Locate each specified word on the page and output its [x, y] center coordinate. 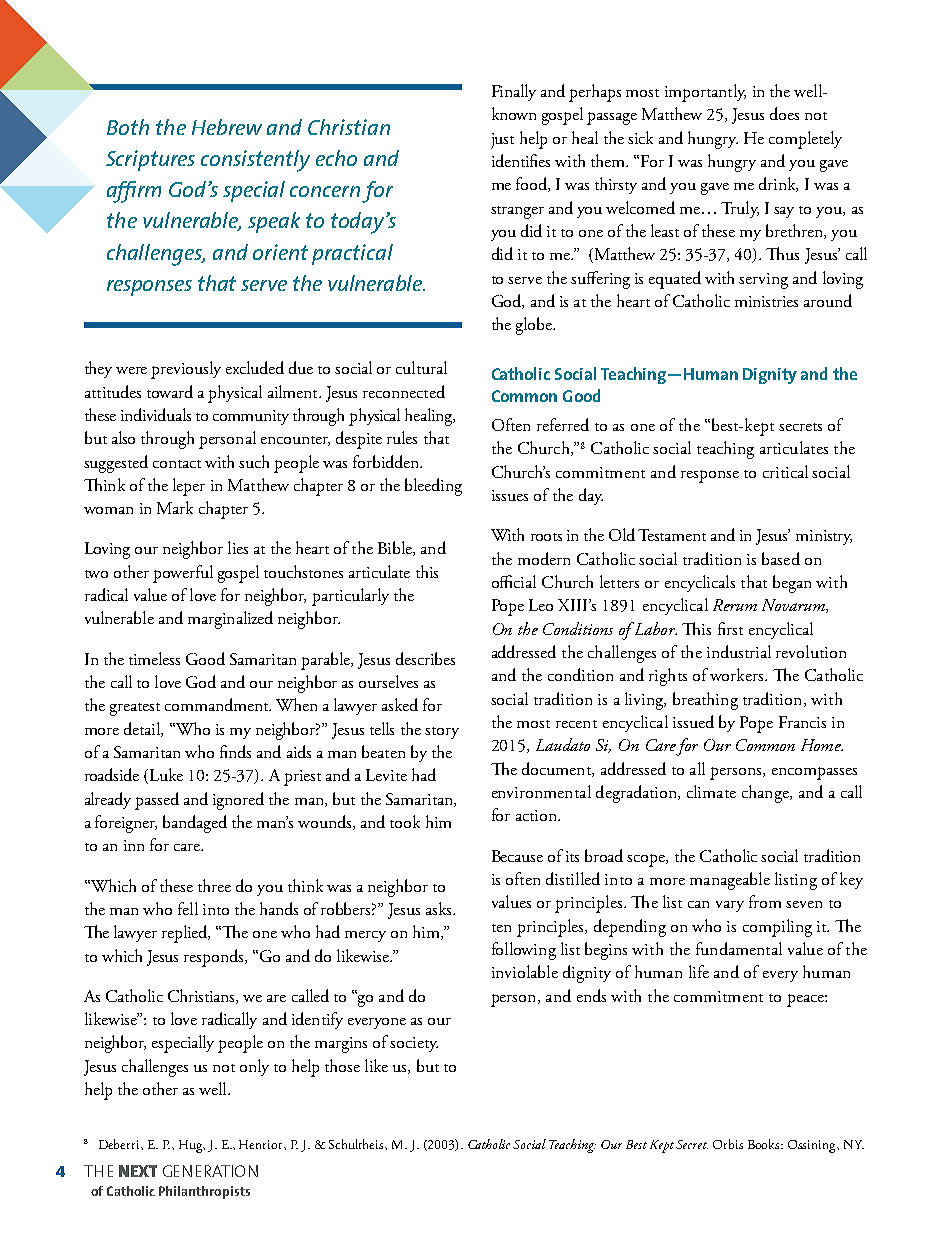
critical [785, 471]
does [784, 113]
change [766, 794]
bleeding [433, 487]
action [538, 815]
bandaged [195, 824]
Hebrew [227, 127]
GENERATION [210, 1171]
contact [177, 464]
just [502, 141]
